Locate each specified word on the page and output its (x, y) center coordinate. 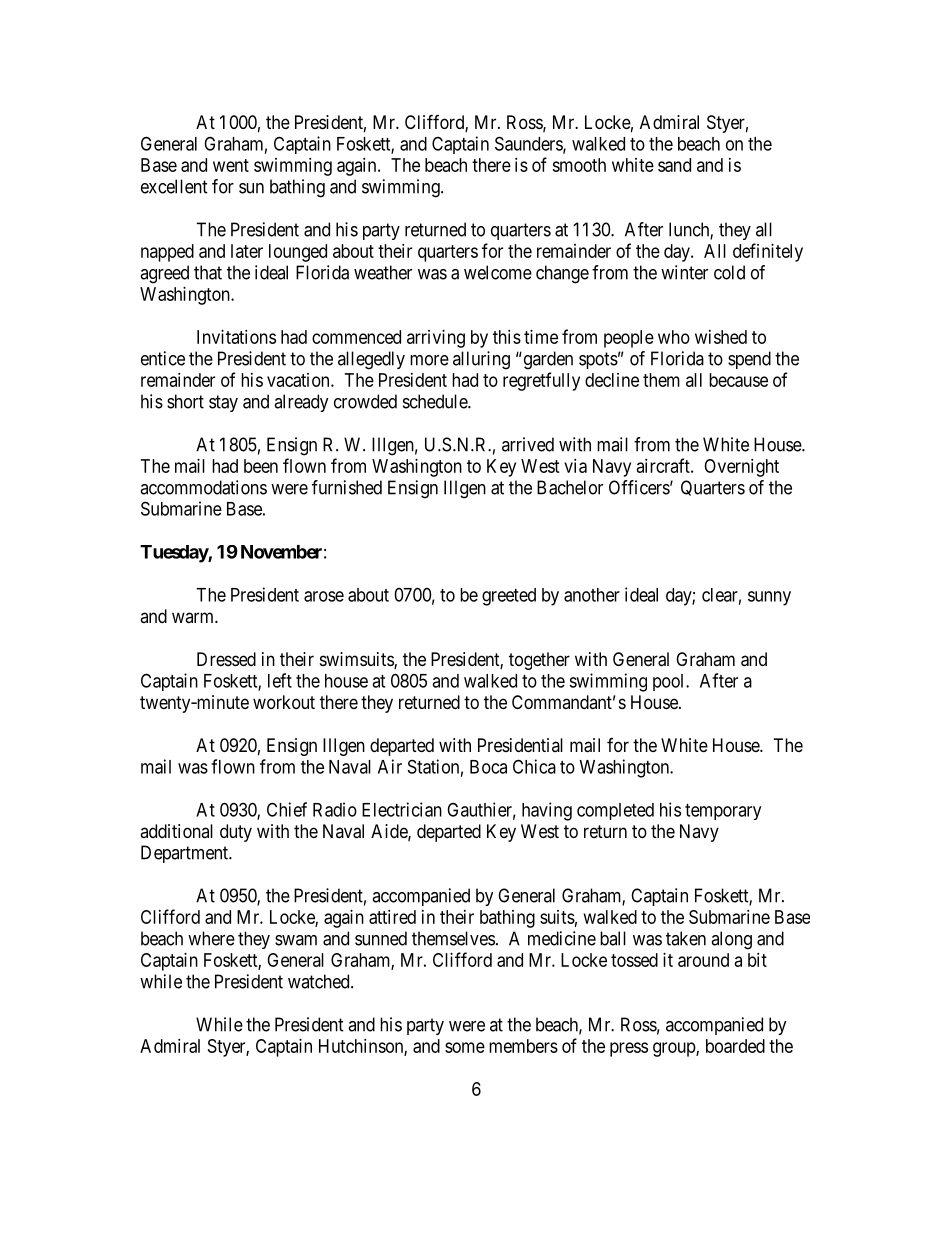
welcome (498, 272)
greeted (509, 597)
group (675, 1049)
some (465, 1047)
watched (320, 981)
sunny (769, 598)
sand (674, 165)
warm (194, 617)
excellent (174, 186)
